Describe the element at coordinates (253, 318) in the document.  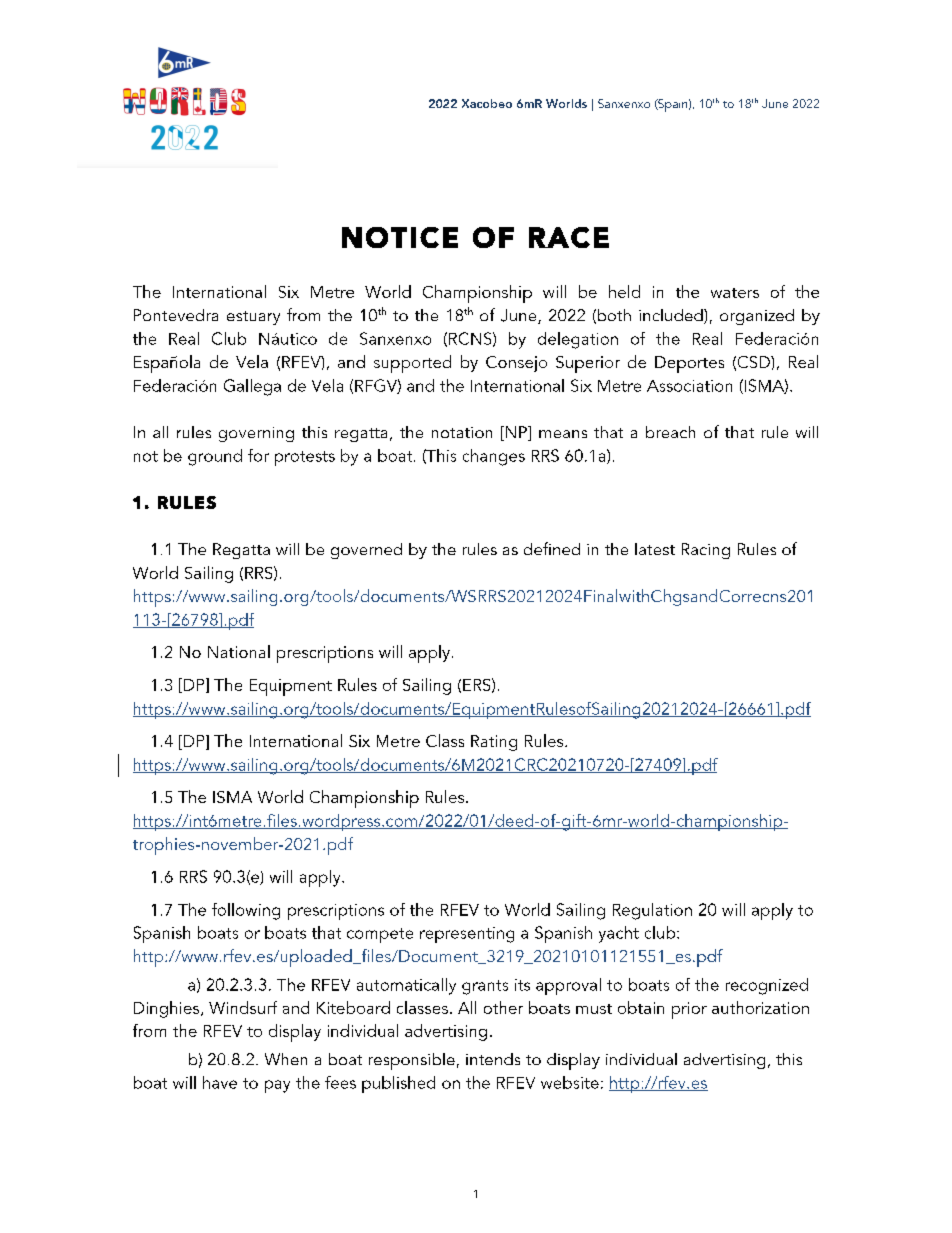
I see `estuary` at that location.
